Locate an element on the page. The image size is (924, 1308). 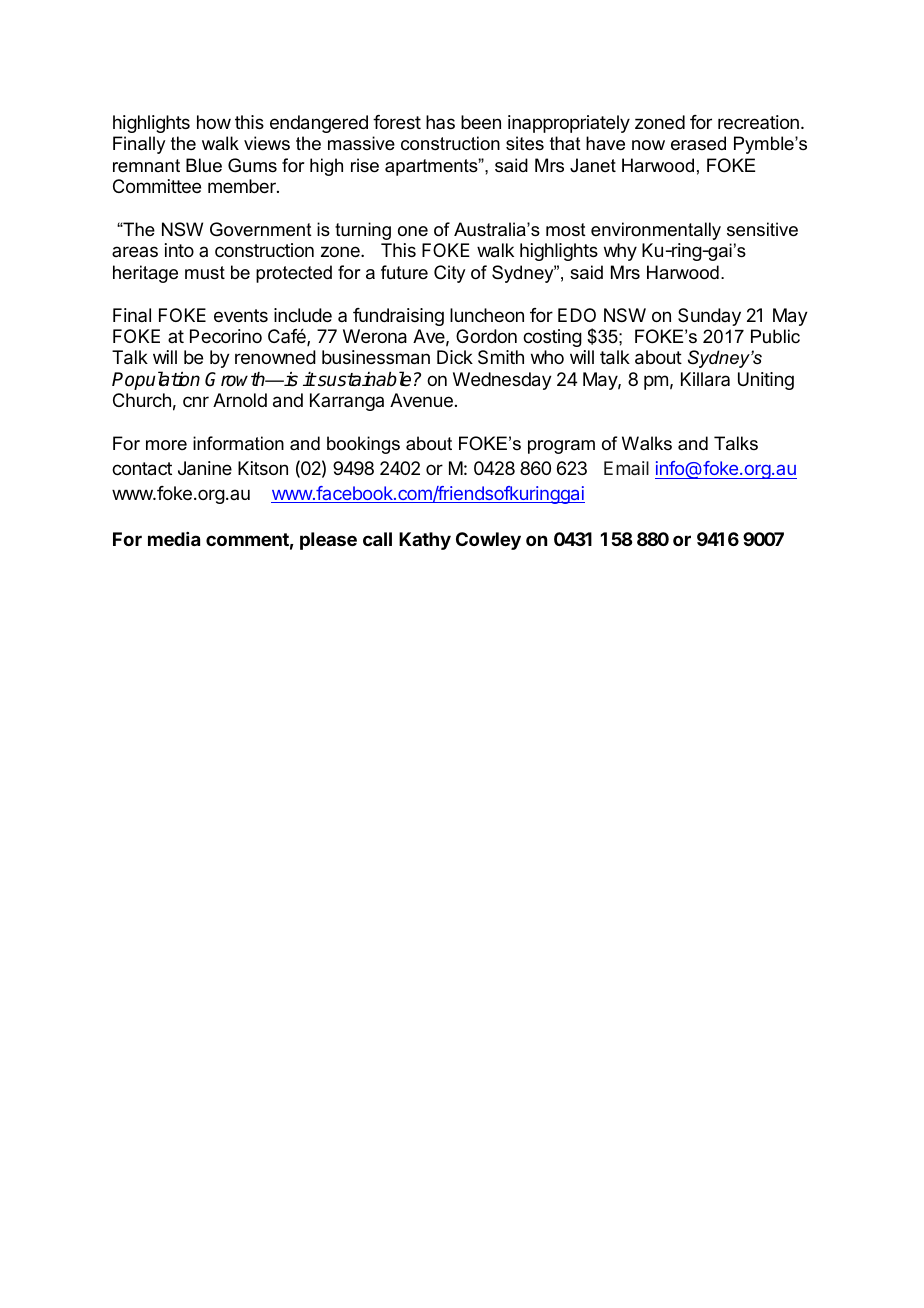
how is located at coordinates (214, 122).
